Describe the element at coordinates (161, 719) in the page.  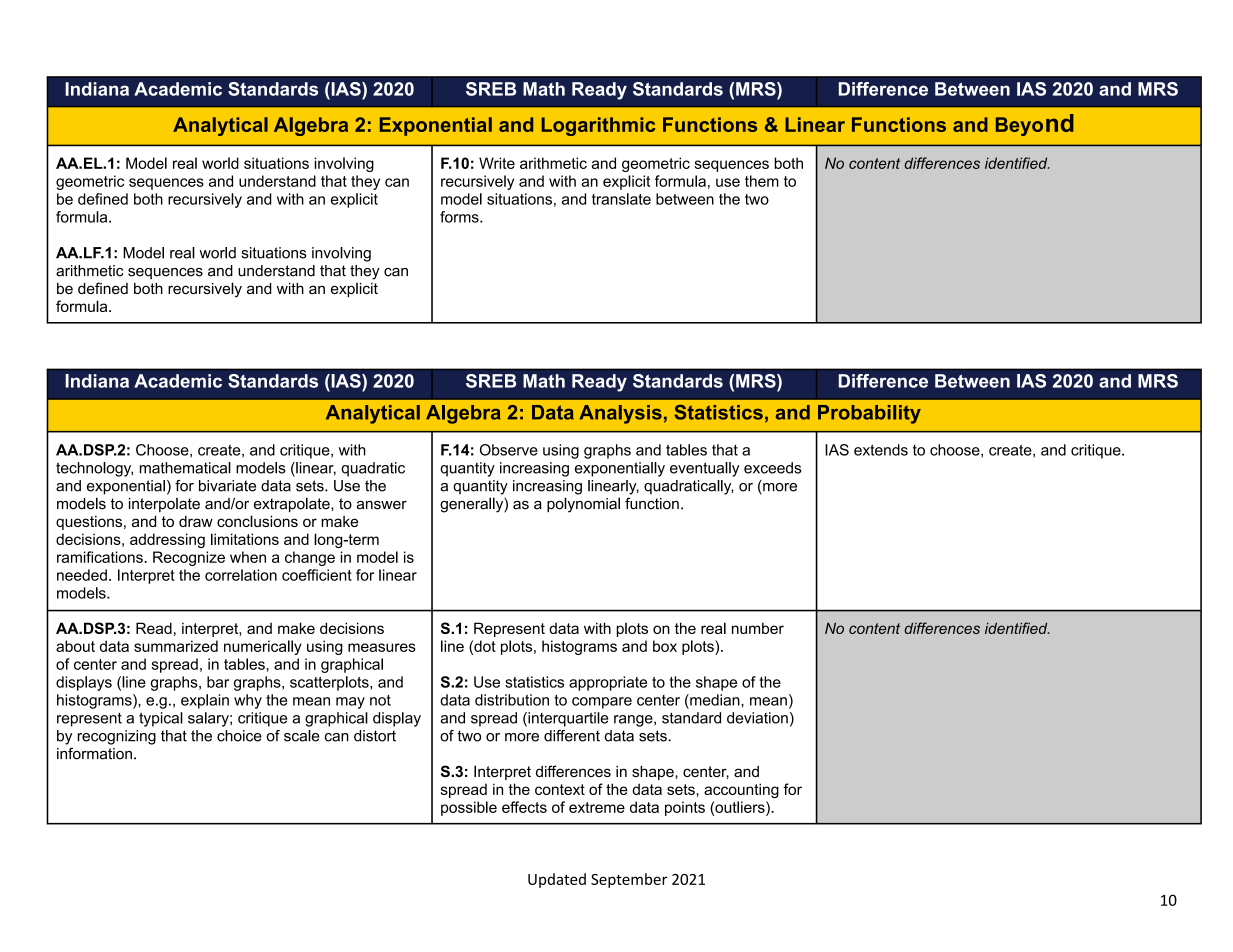
I see `typical` at that location.
